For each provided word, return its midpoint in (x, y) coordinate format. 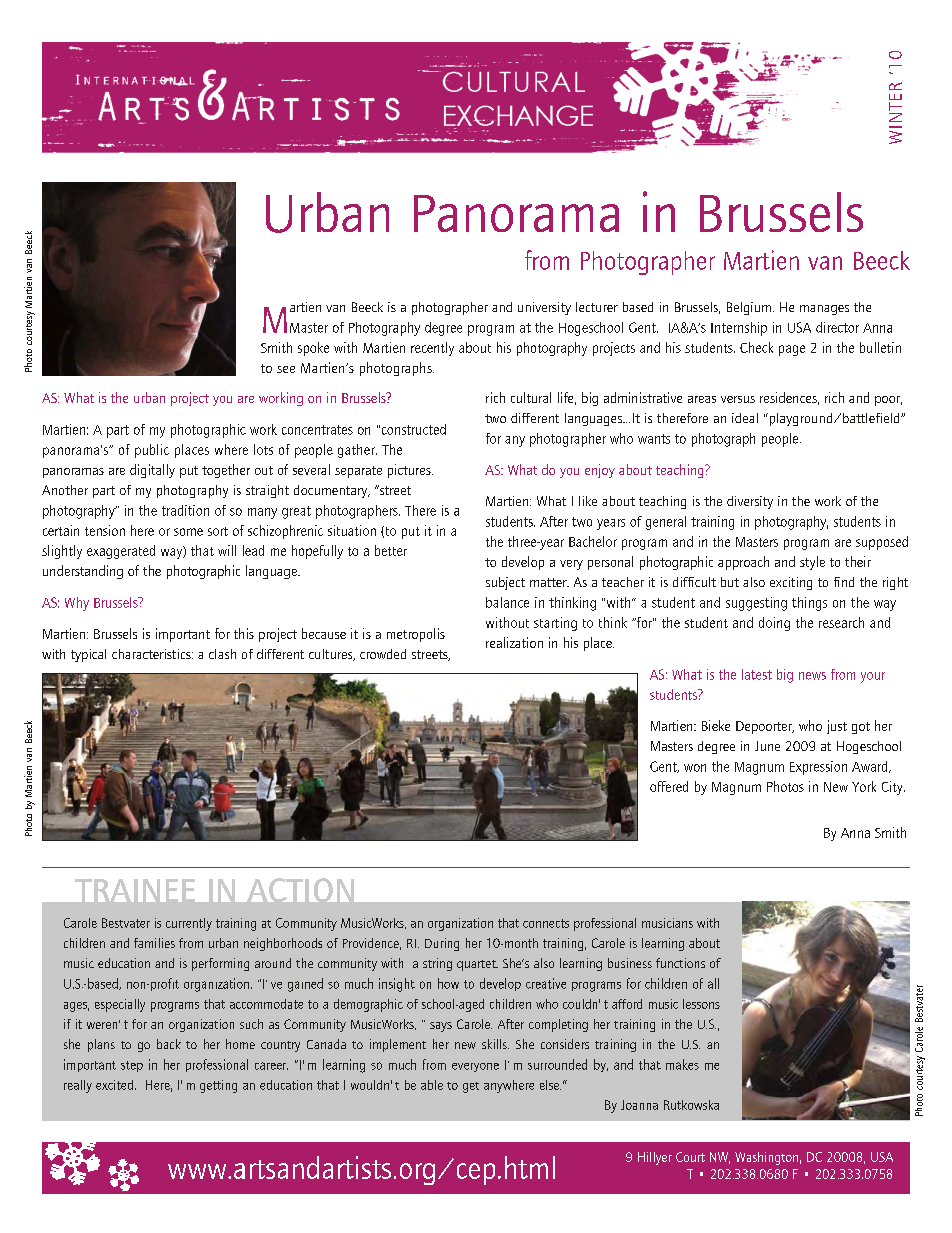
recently (432, 349)
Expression (818, 768)
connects (546, 923)
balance (507, 602)
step (132, 1066)
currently (189, 924)
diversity (750, 502)
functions (680, 963)
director (837, 327)
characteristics (152, 654)
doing (774, 624)
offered (669, 786)
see (286, 369)
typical (88, 655)
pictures (410, 471)
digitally (152, 471)
